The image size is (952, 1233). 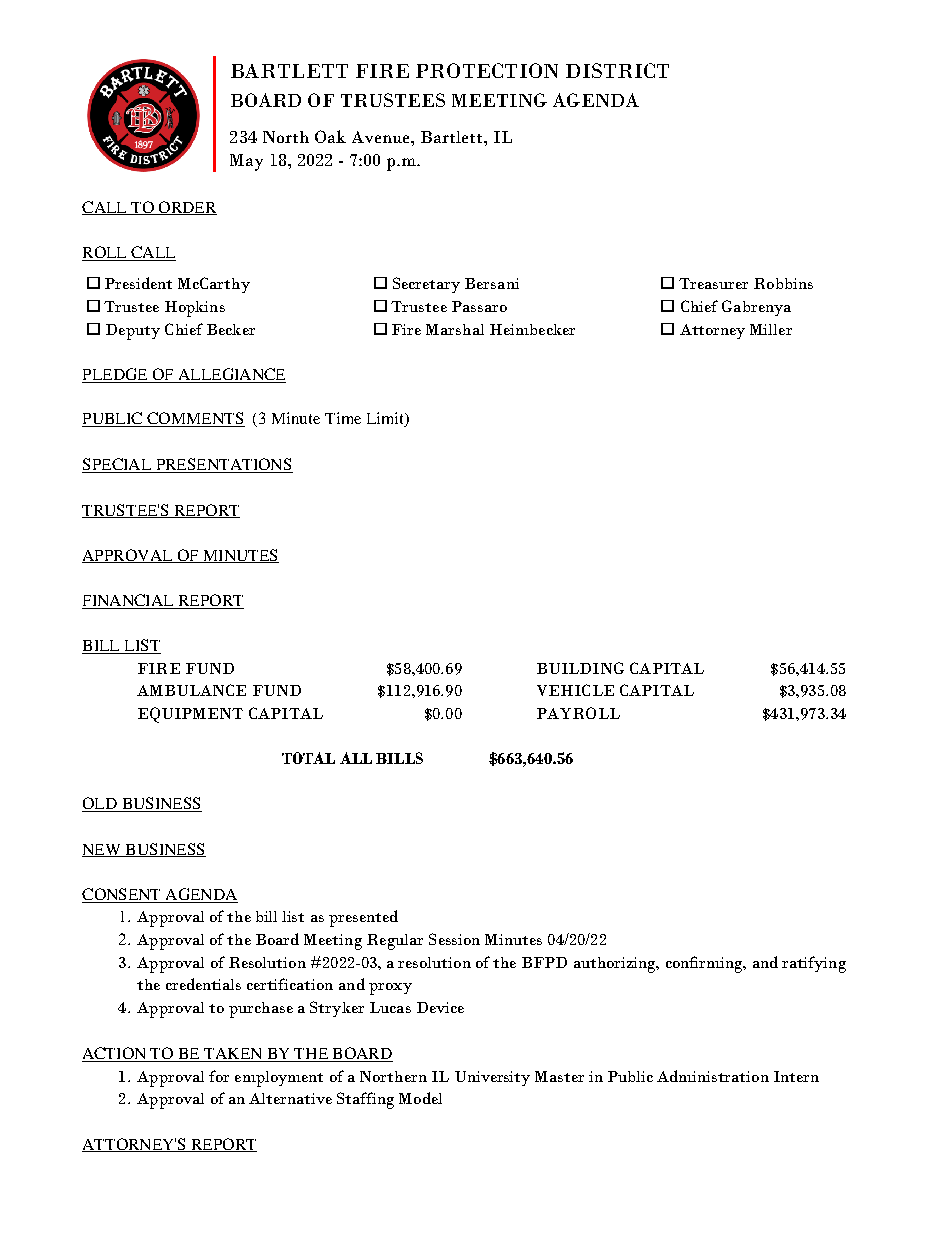 What do you see at coordinates (617, 70) in the screenshot?
I see `DISTRICT` at bounding box center [617, 70].
